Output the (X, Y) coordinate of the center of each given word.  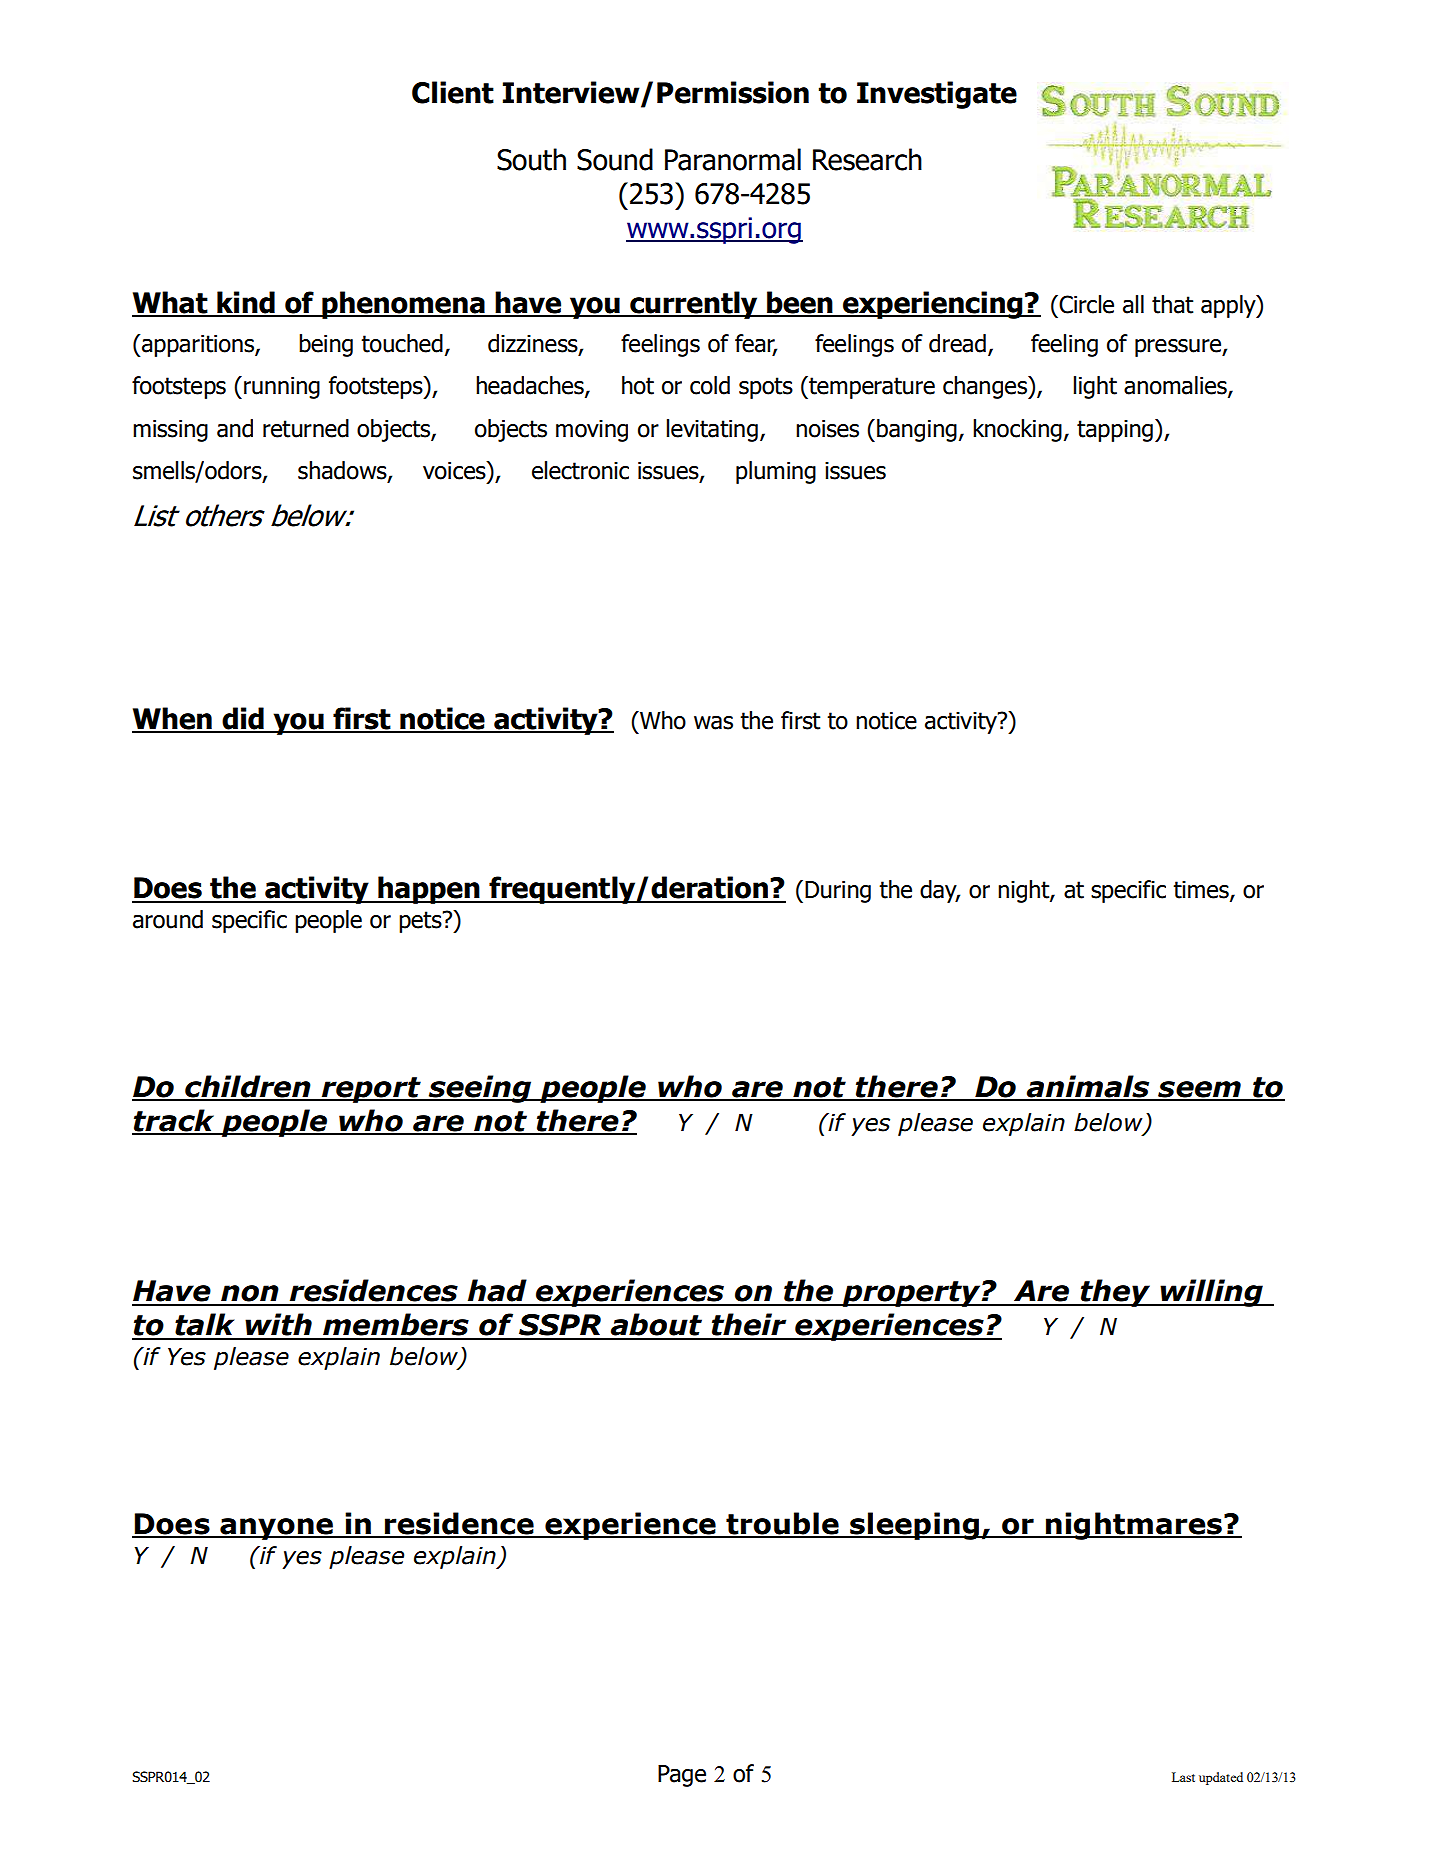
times (1202, 891)
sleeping (915, 1526)
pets (421, 922)
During (838, 892)
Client (453, 92)
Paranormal (733, 159)
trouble (782, 1524)
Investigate (937, 95)
